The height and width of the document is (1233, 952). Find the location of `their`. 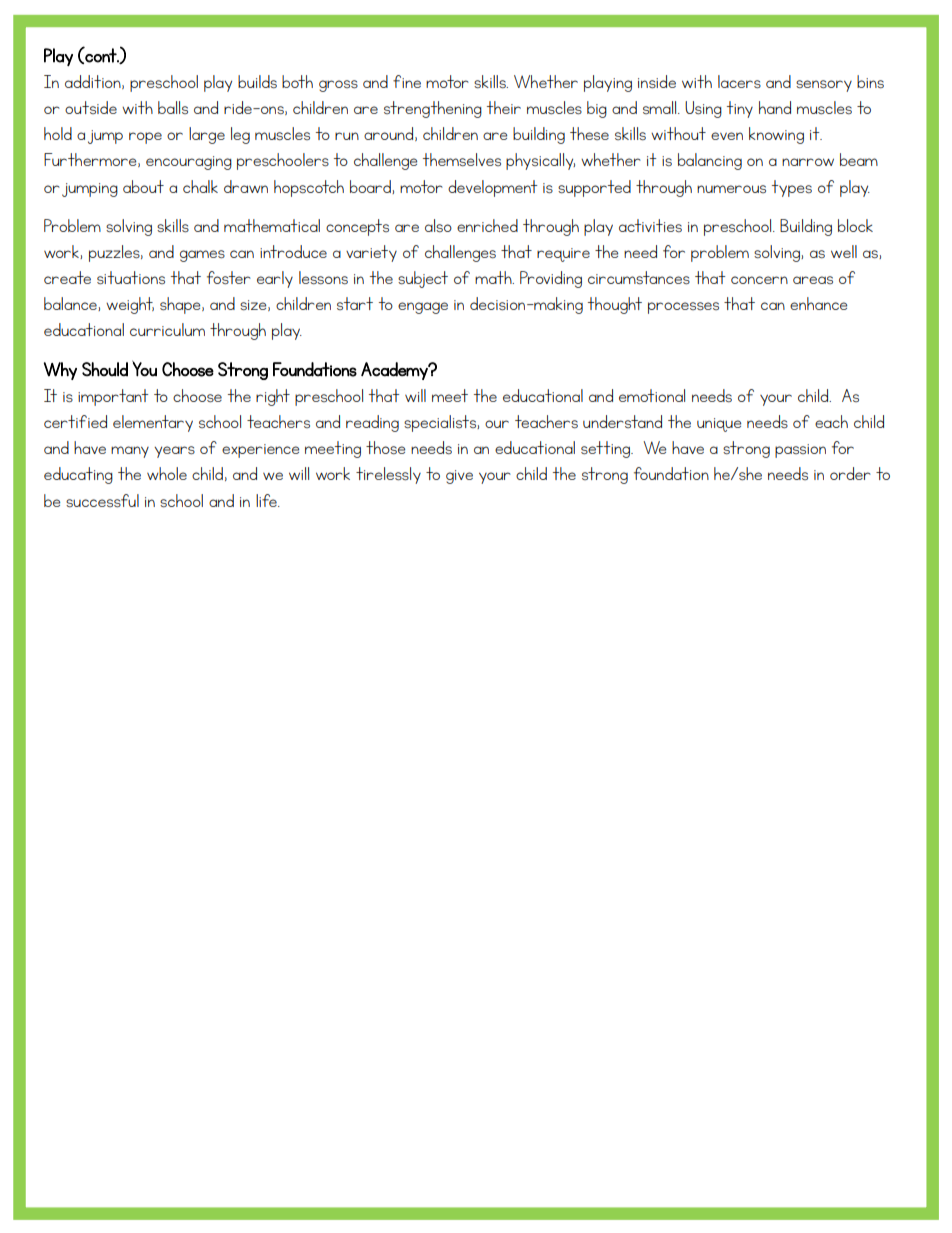

their is located at coordinates (504, 107).
